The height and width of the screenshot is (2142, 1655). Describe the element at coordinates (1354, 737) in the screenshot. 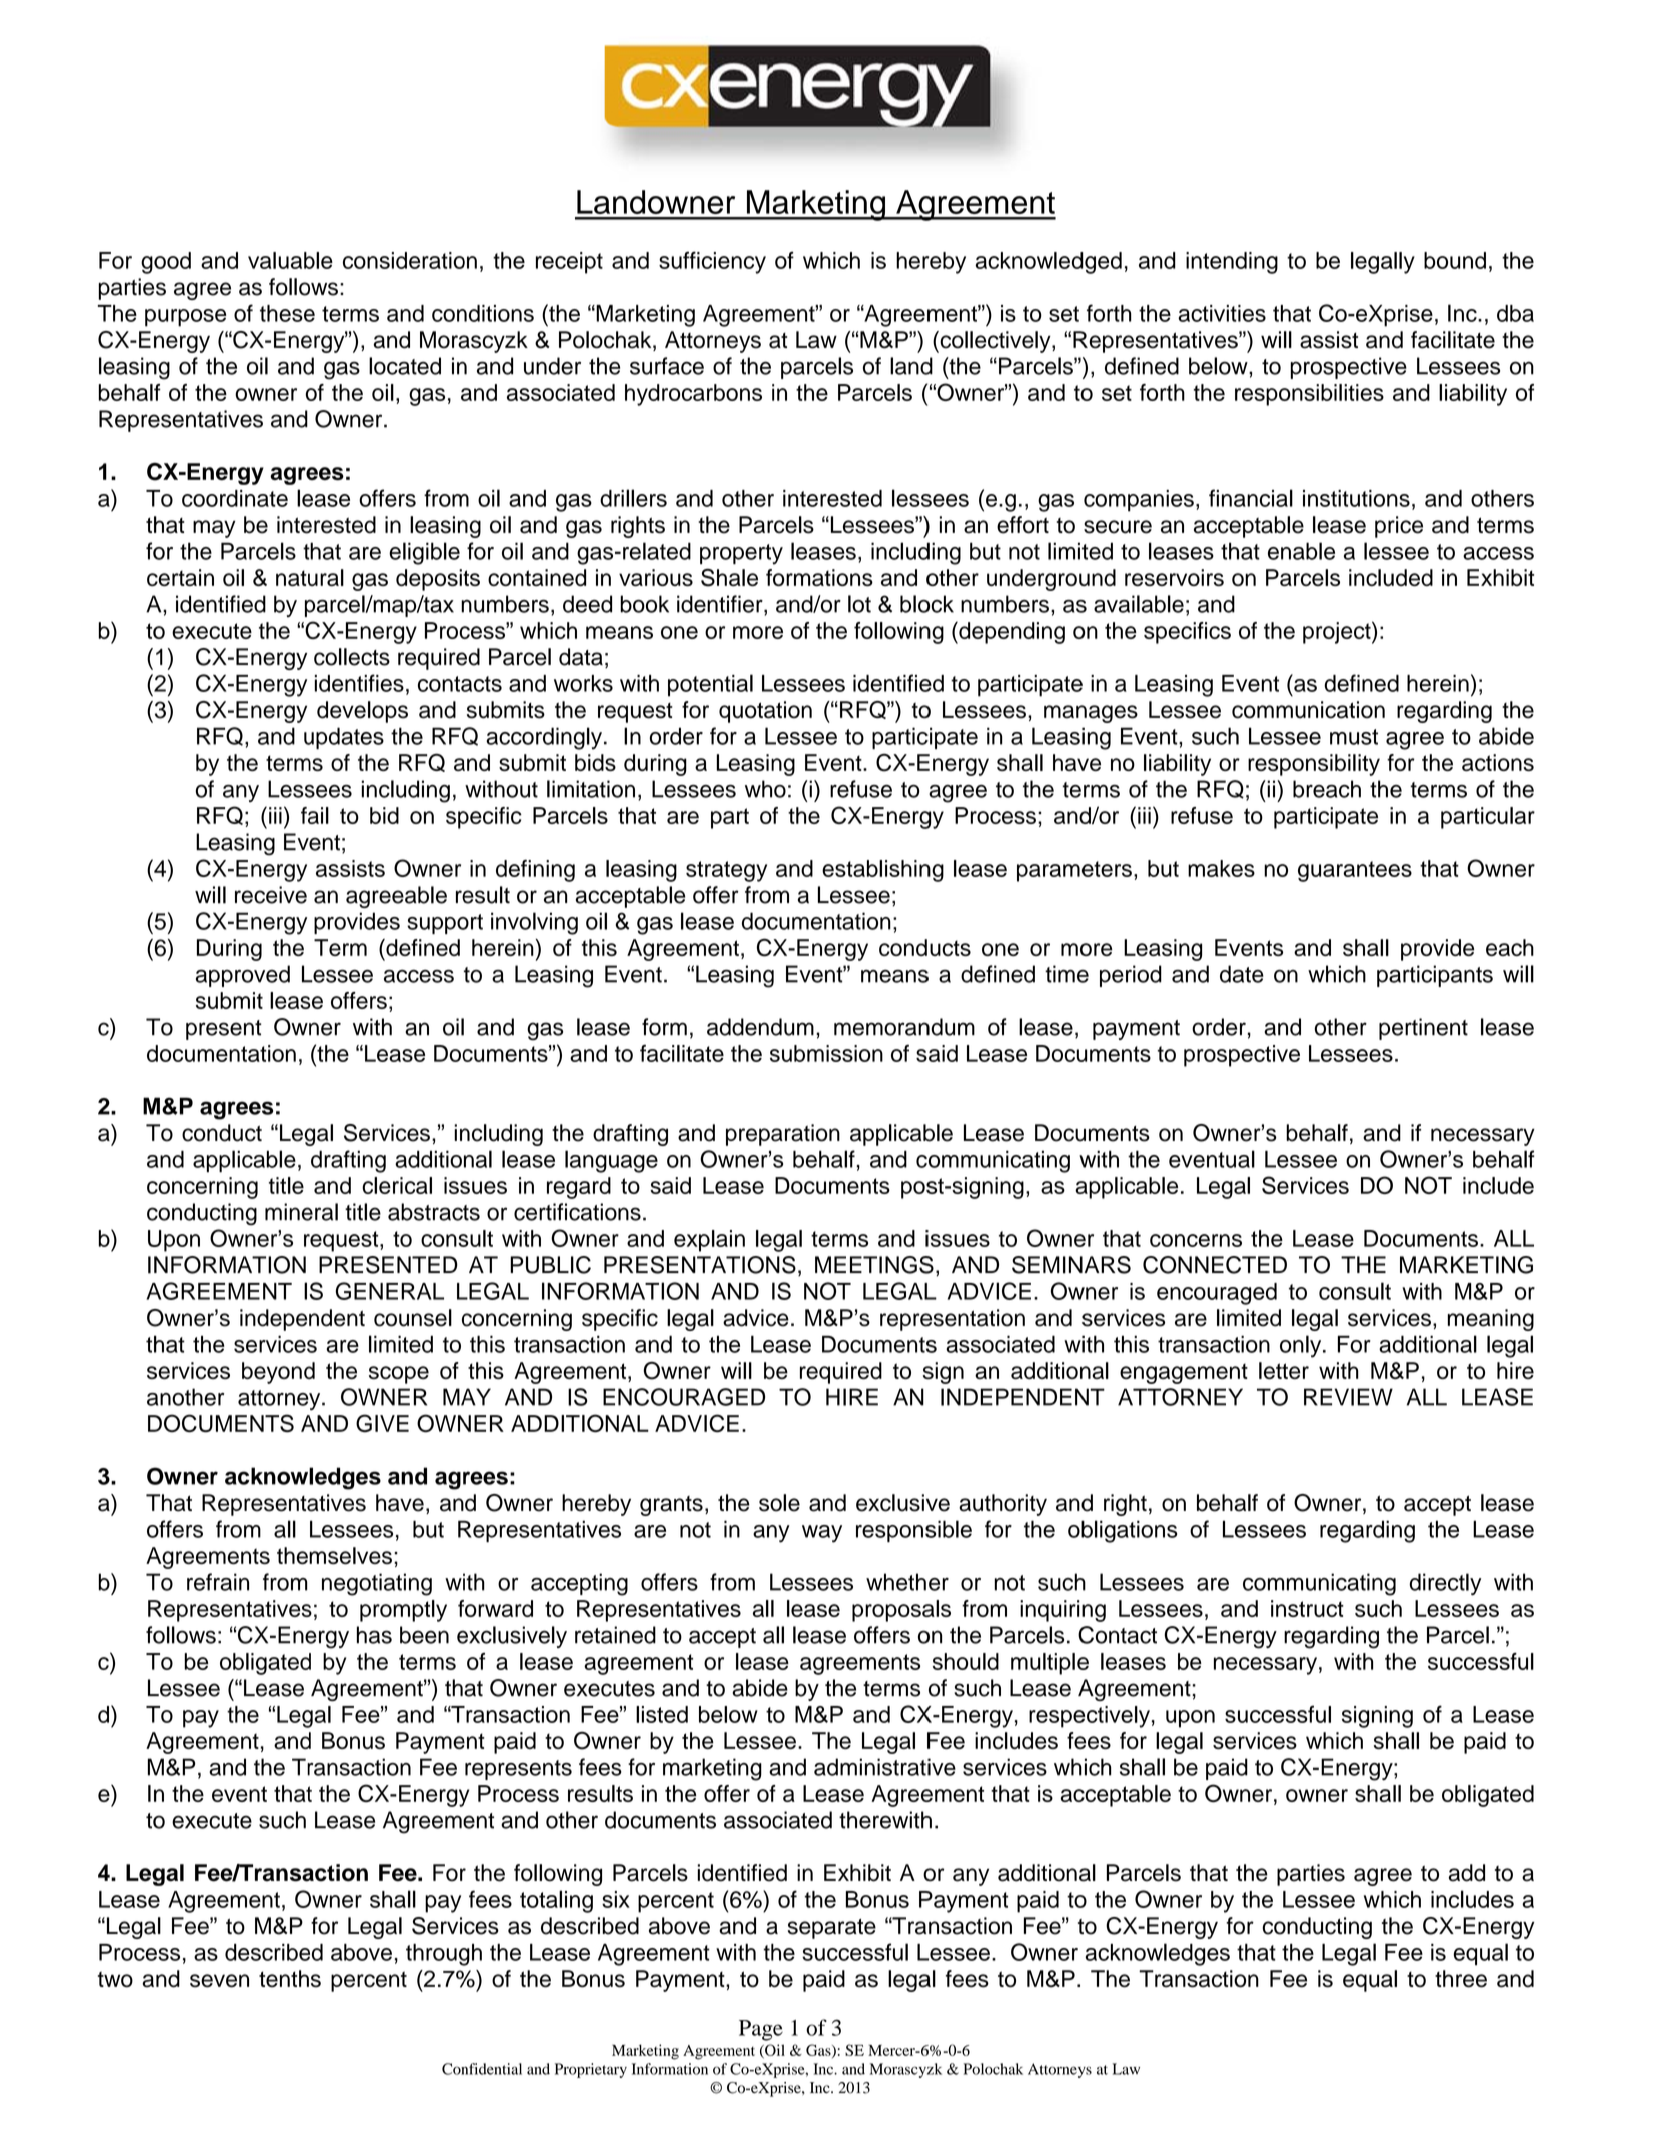

I see `must` at that location.
